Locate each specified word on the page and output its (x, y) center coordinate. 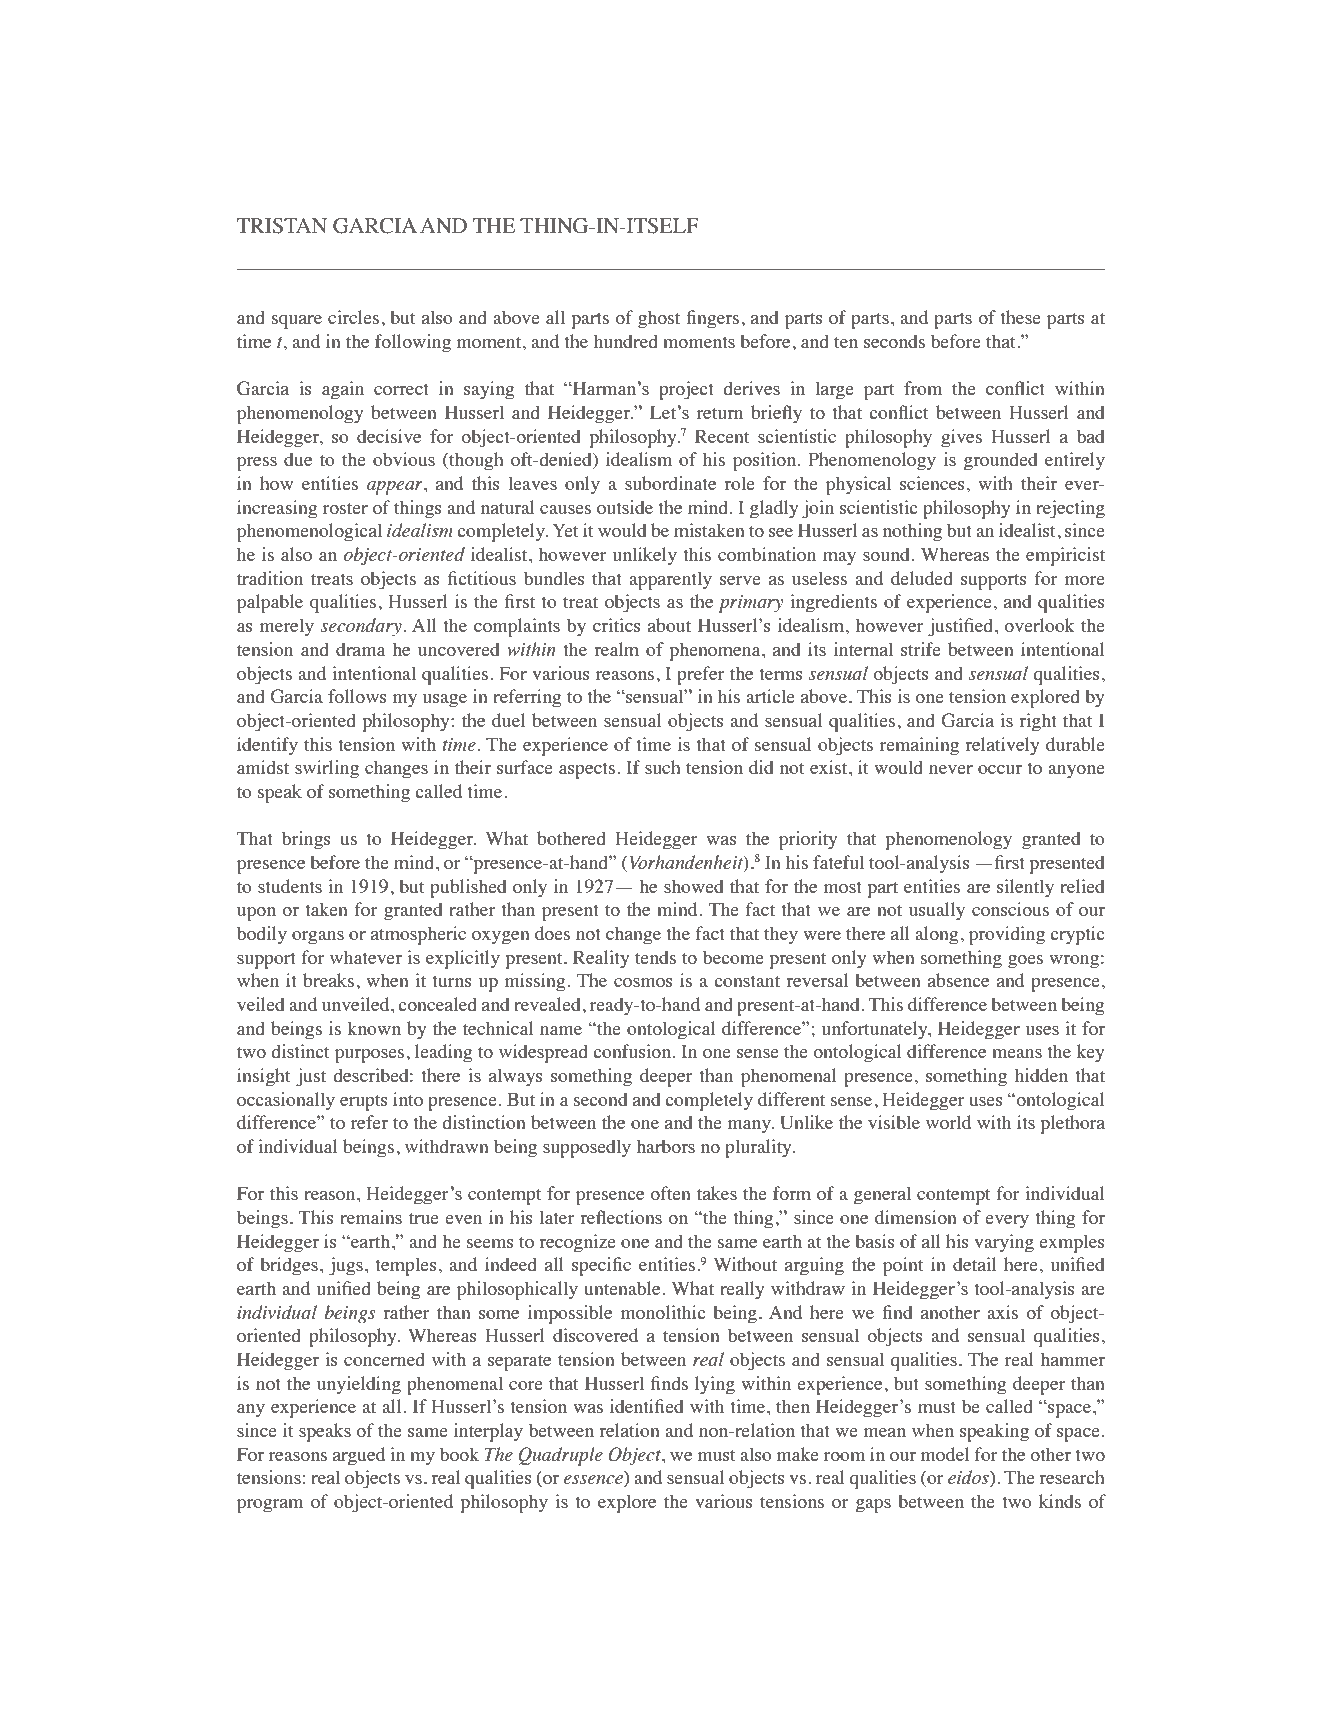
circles (353, 317)
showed (693, 886)
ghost (659, 319)
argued (359, 1456)
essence (594, 1481)
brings (306, 840)
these (1020, 317)
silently (1025, 888)
